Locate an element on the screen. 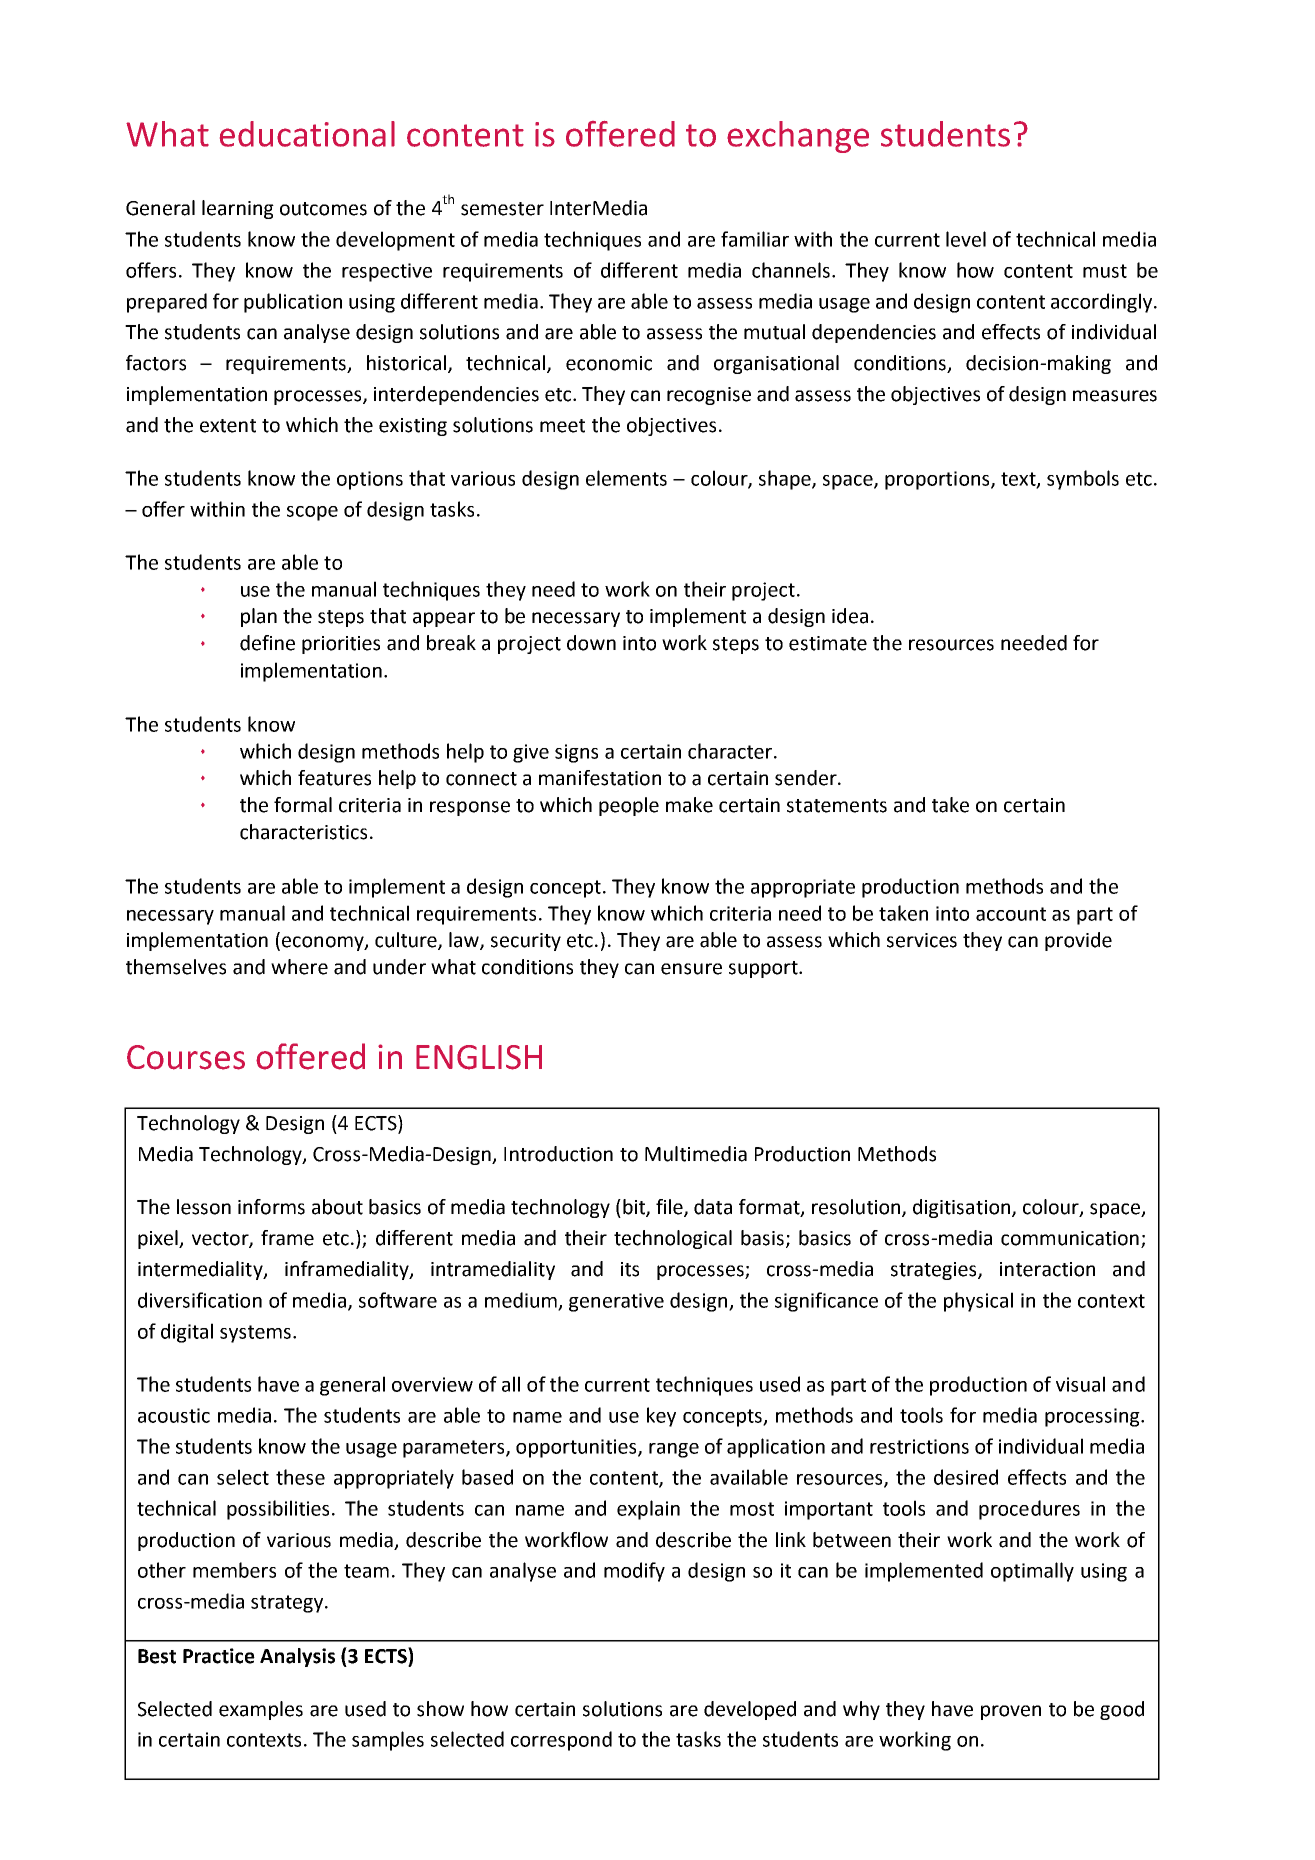  proportions is located at coordinates (938, 480).
